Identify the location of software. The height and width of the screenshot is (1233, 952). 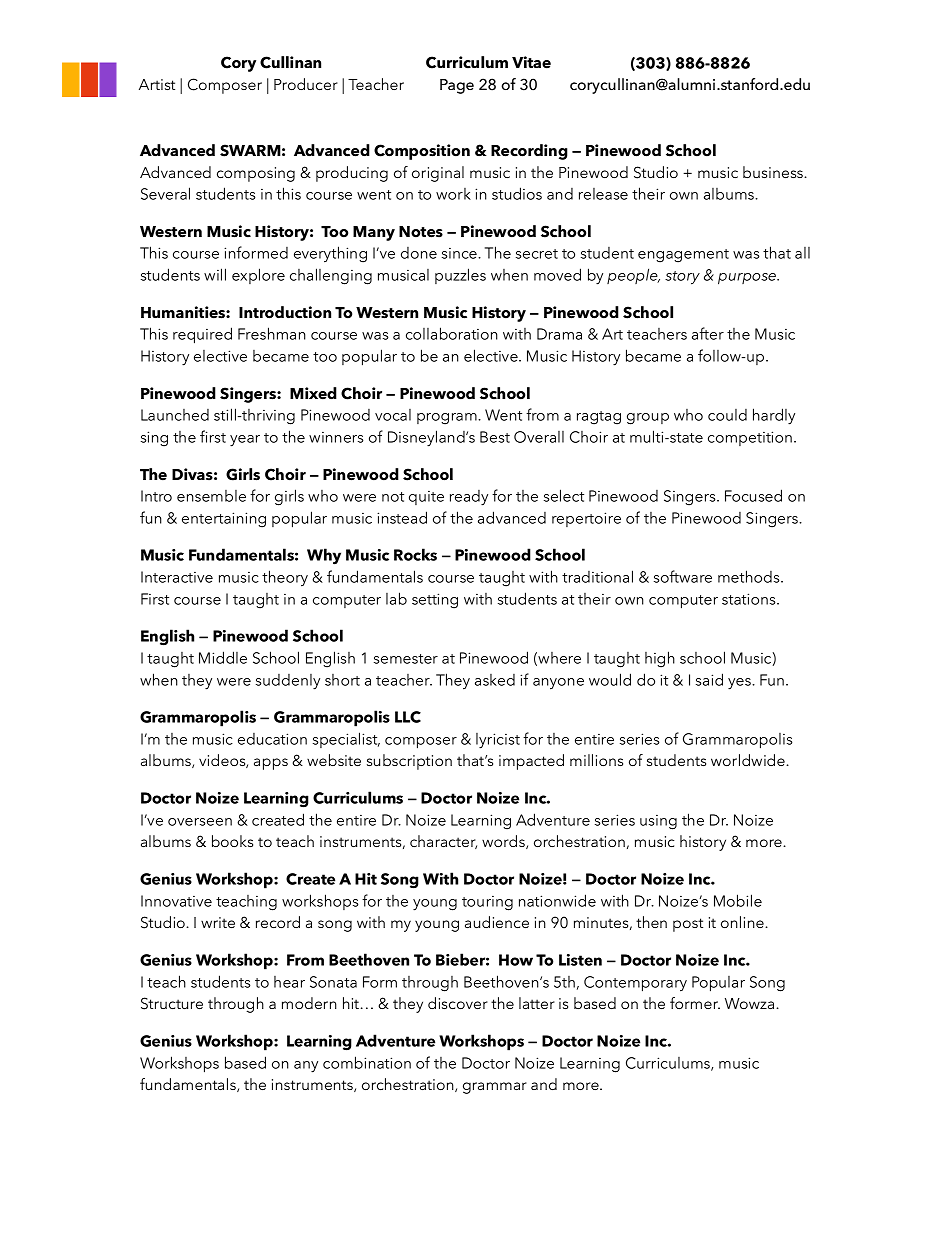
(683, 576).
